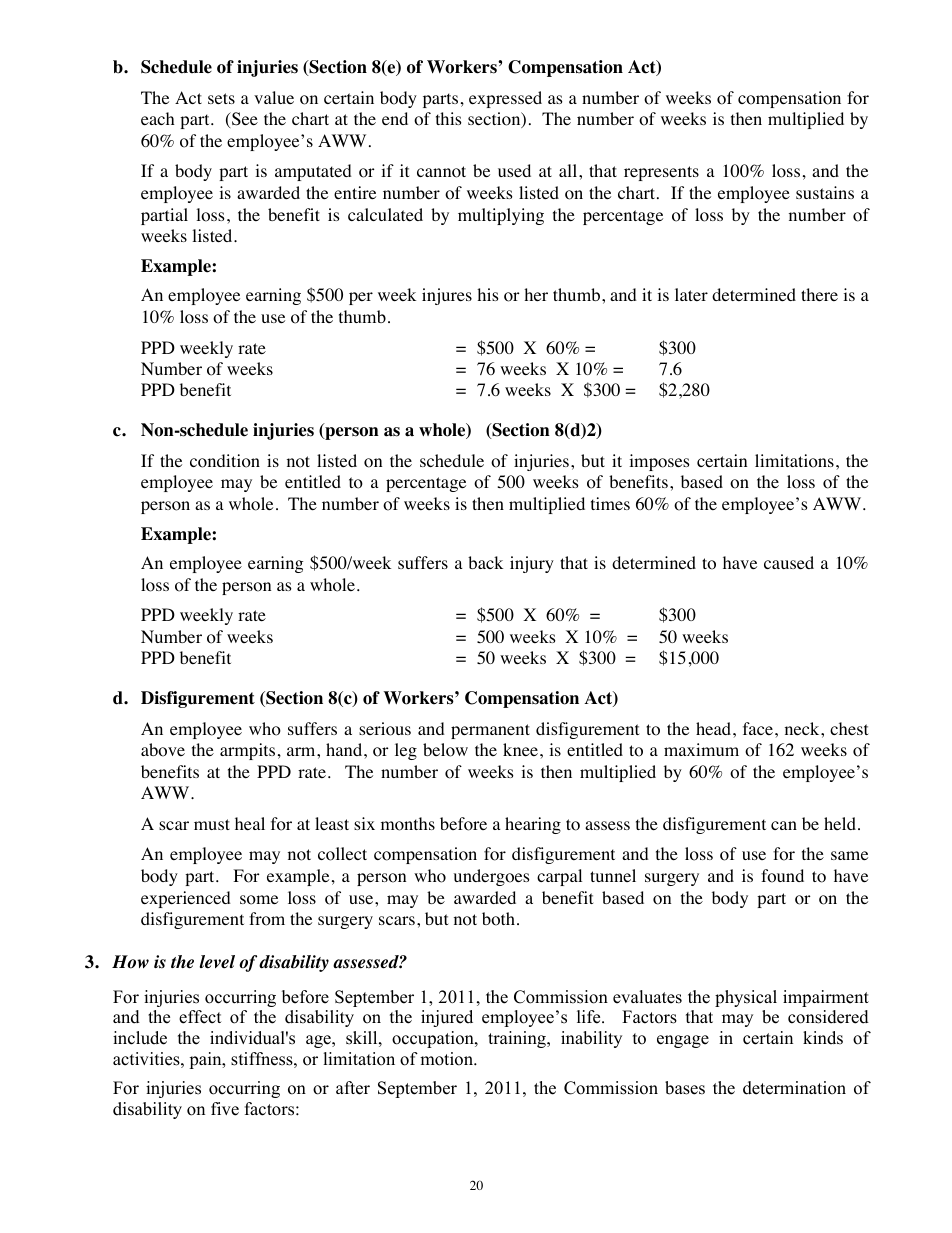 This screenshot has width=952, height=1233. What do you see at coordinates (825, 192) in the screenshot?
I see `sustains` at bounding box center [825, 192].
